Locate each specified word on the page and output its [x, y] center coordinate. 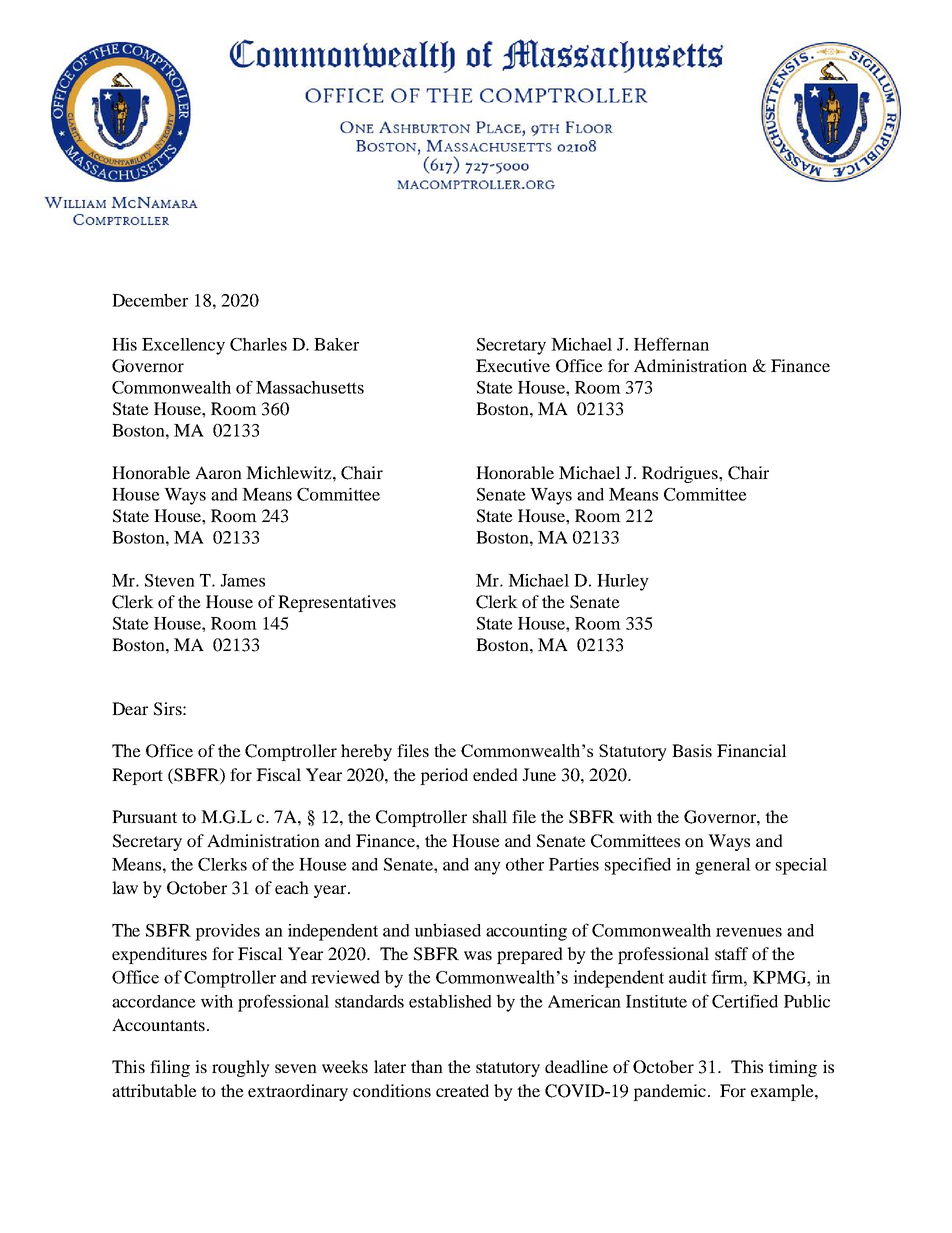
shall [490, 816]
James [242, 580]
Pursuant [144, 816]
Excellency [183, 346]
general [723, 866]
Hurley [623, 582]
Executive [513, 365]
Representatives [337, 603]
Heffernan [671, 344]
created [462, 1090]
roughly [241, 1068]
